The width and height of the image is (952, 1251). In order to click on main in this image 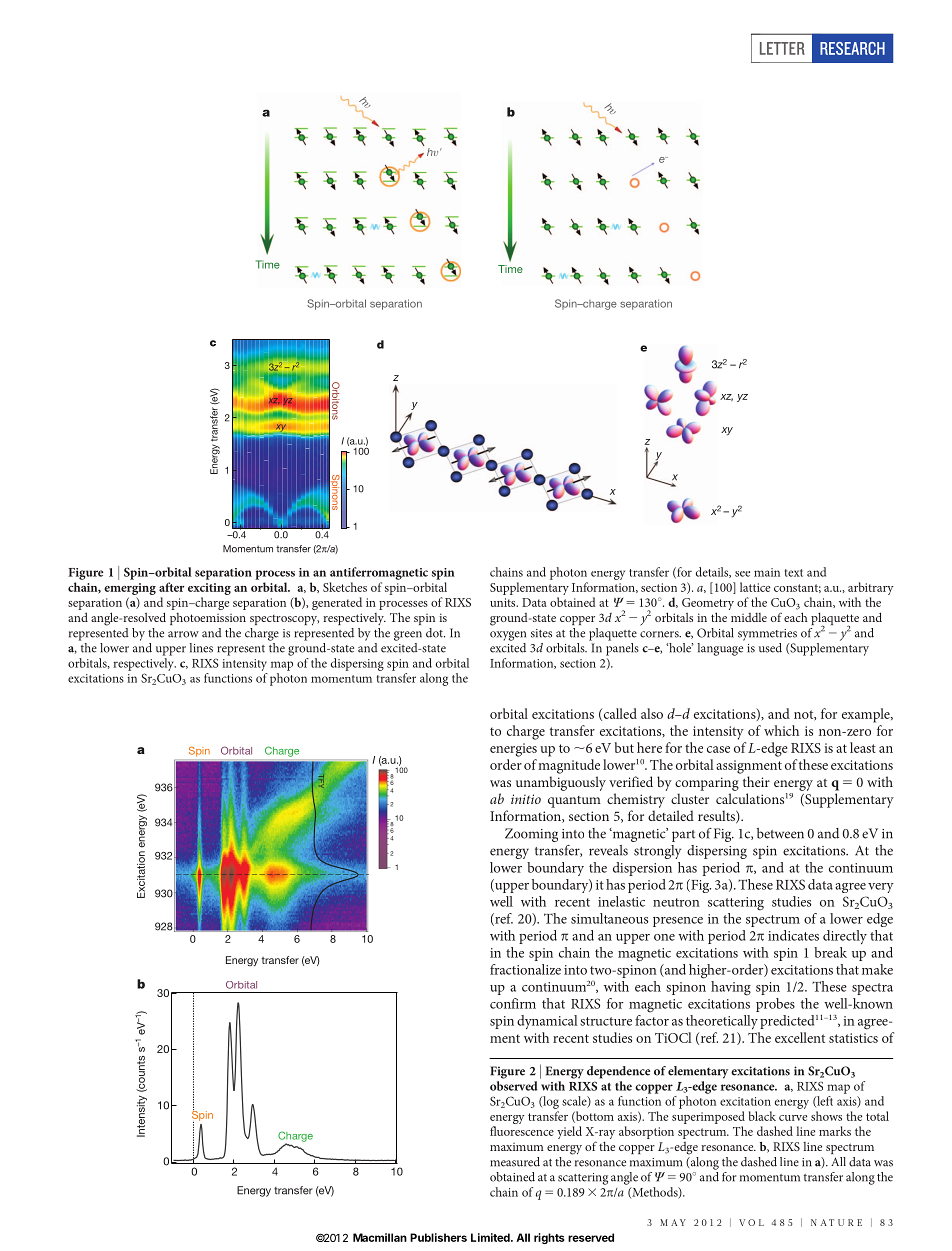, I will do `click(767, 572)`.
